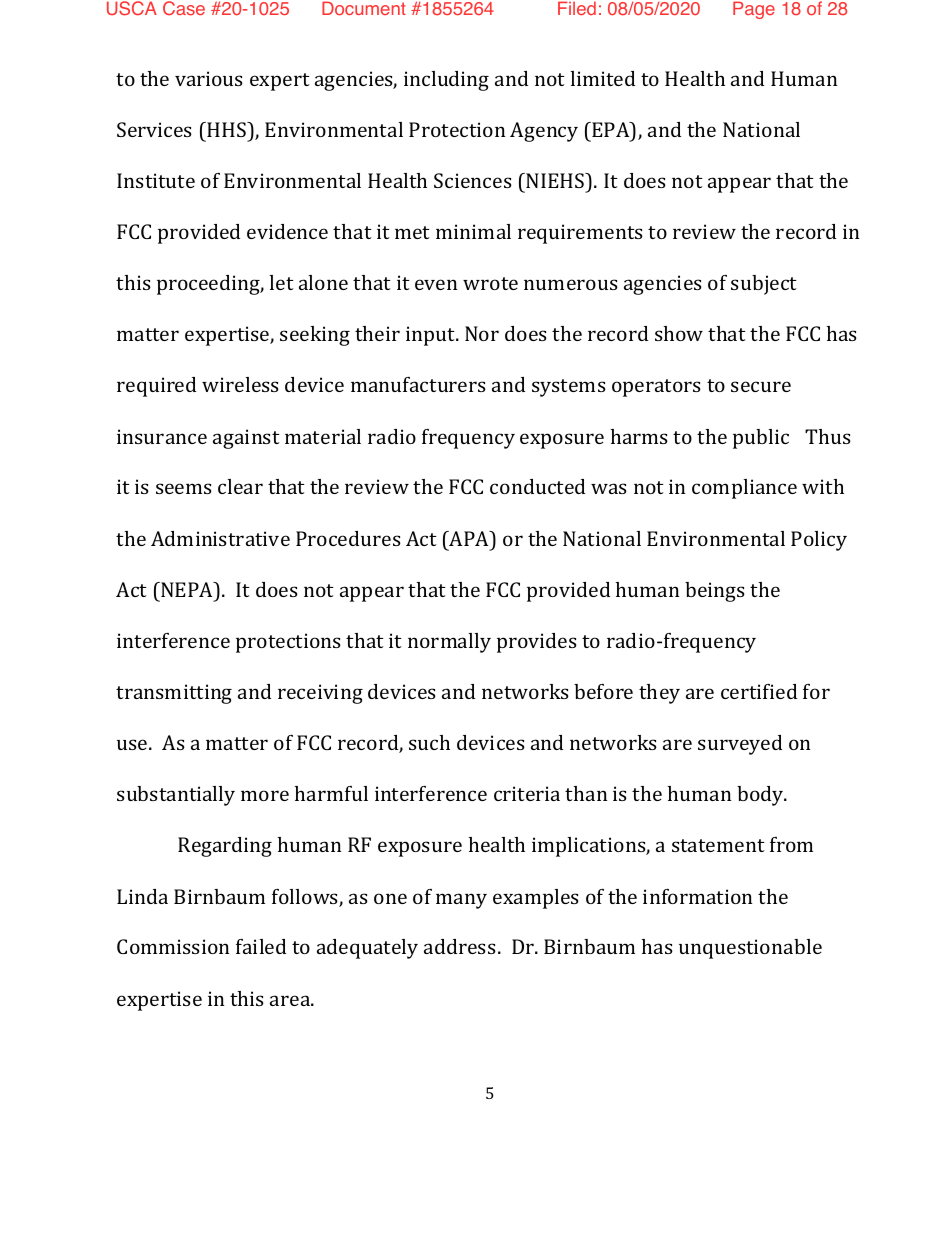 Image resolution: width=952 pixels, height=1233 pixels. Describe the element at coordinates (759, 691) in the screenshot. I see `certified` at that location.
